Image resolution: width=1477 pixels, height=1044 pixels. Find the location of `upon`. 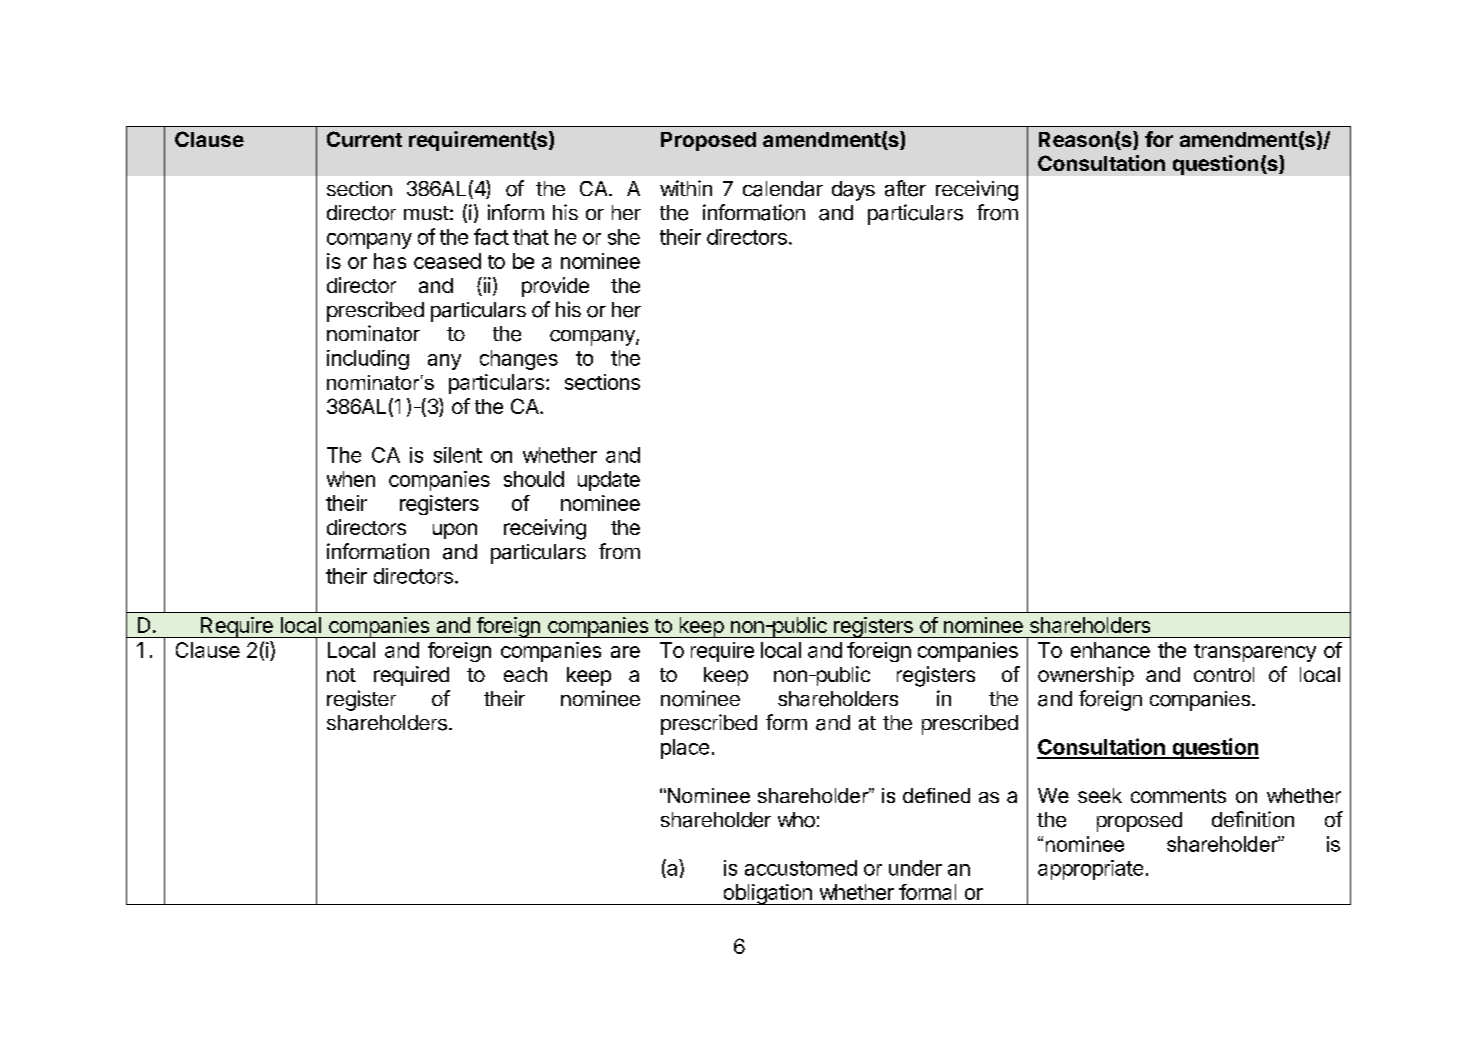

upon is located at coordinates (455, 531).
